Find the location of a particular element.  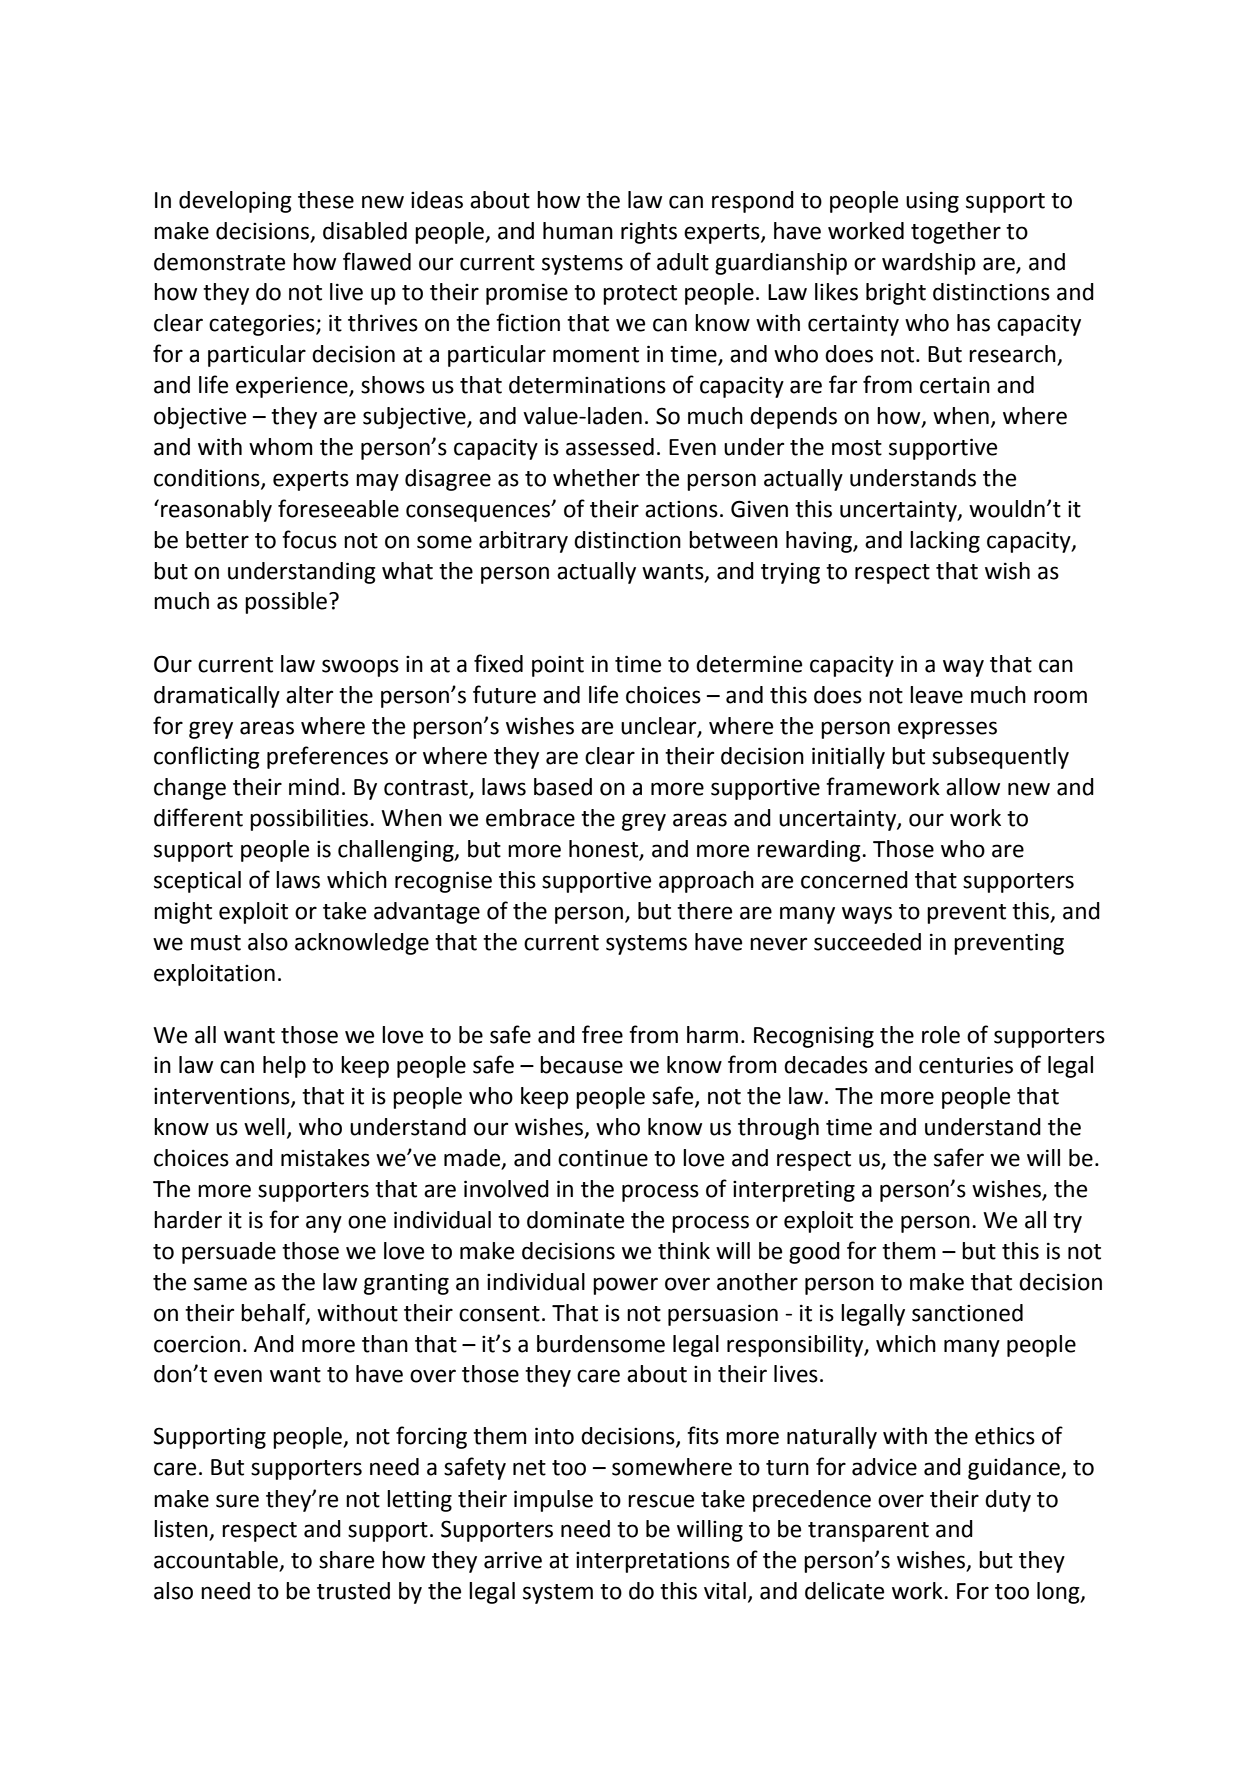

rights is located at coordinates (649, 233).
